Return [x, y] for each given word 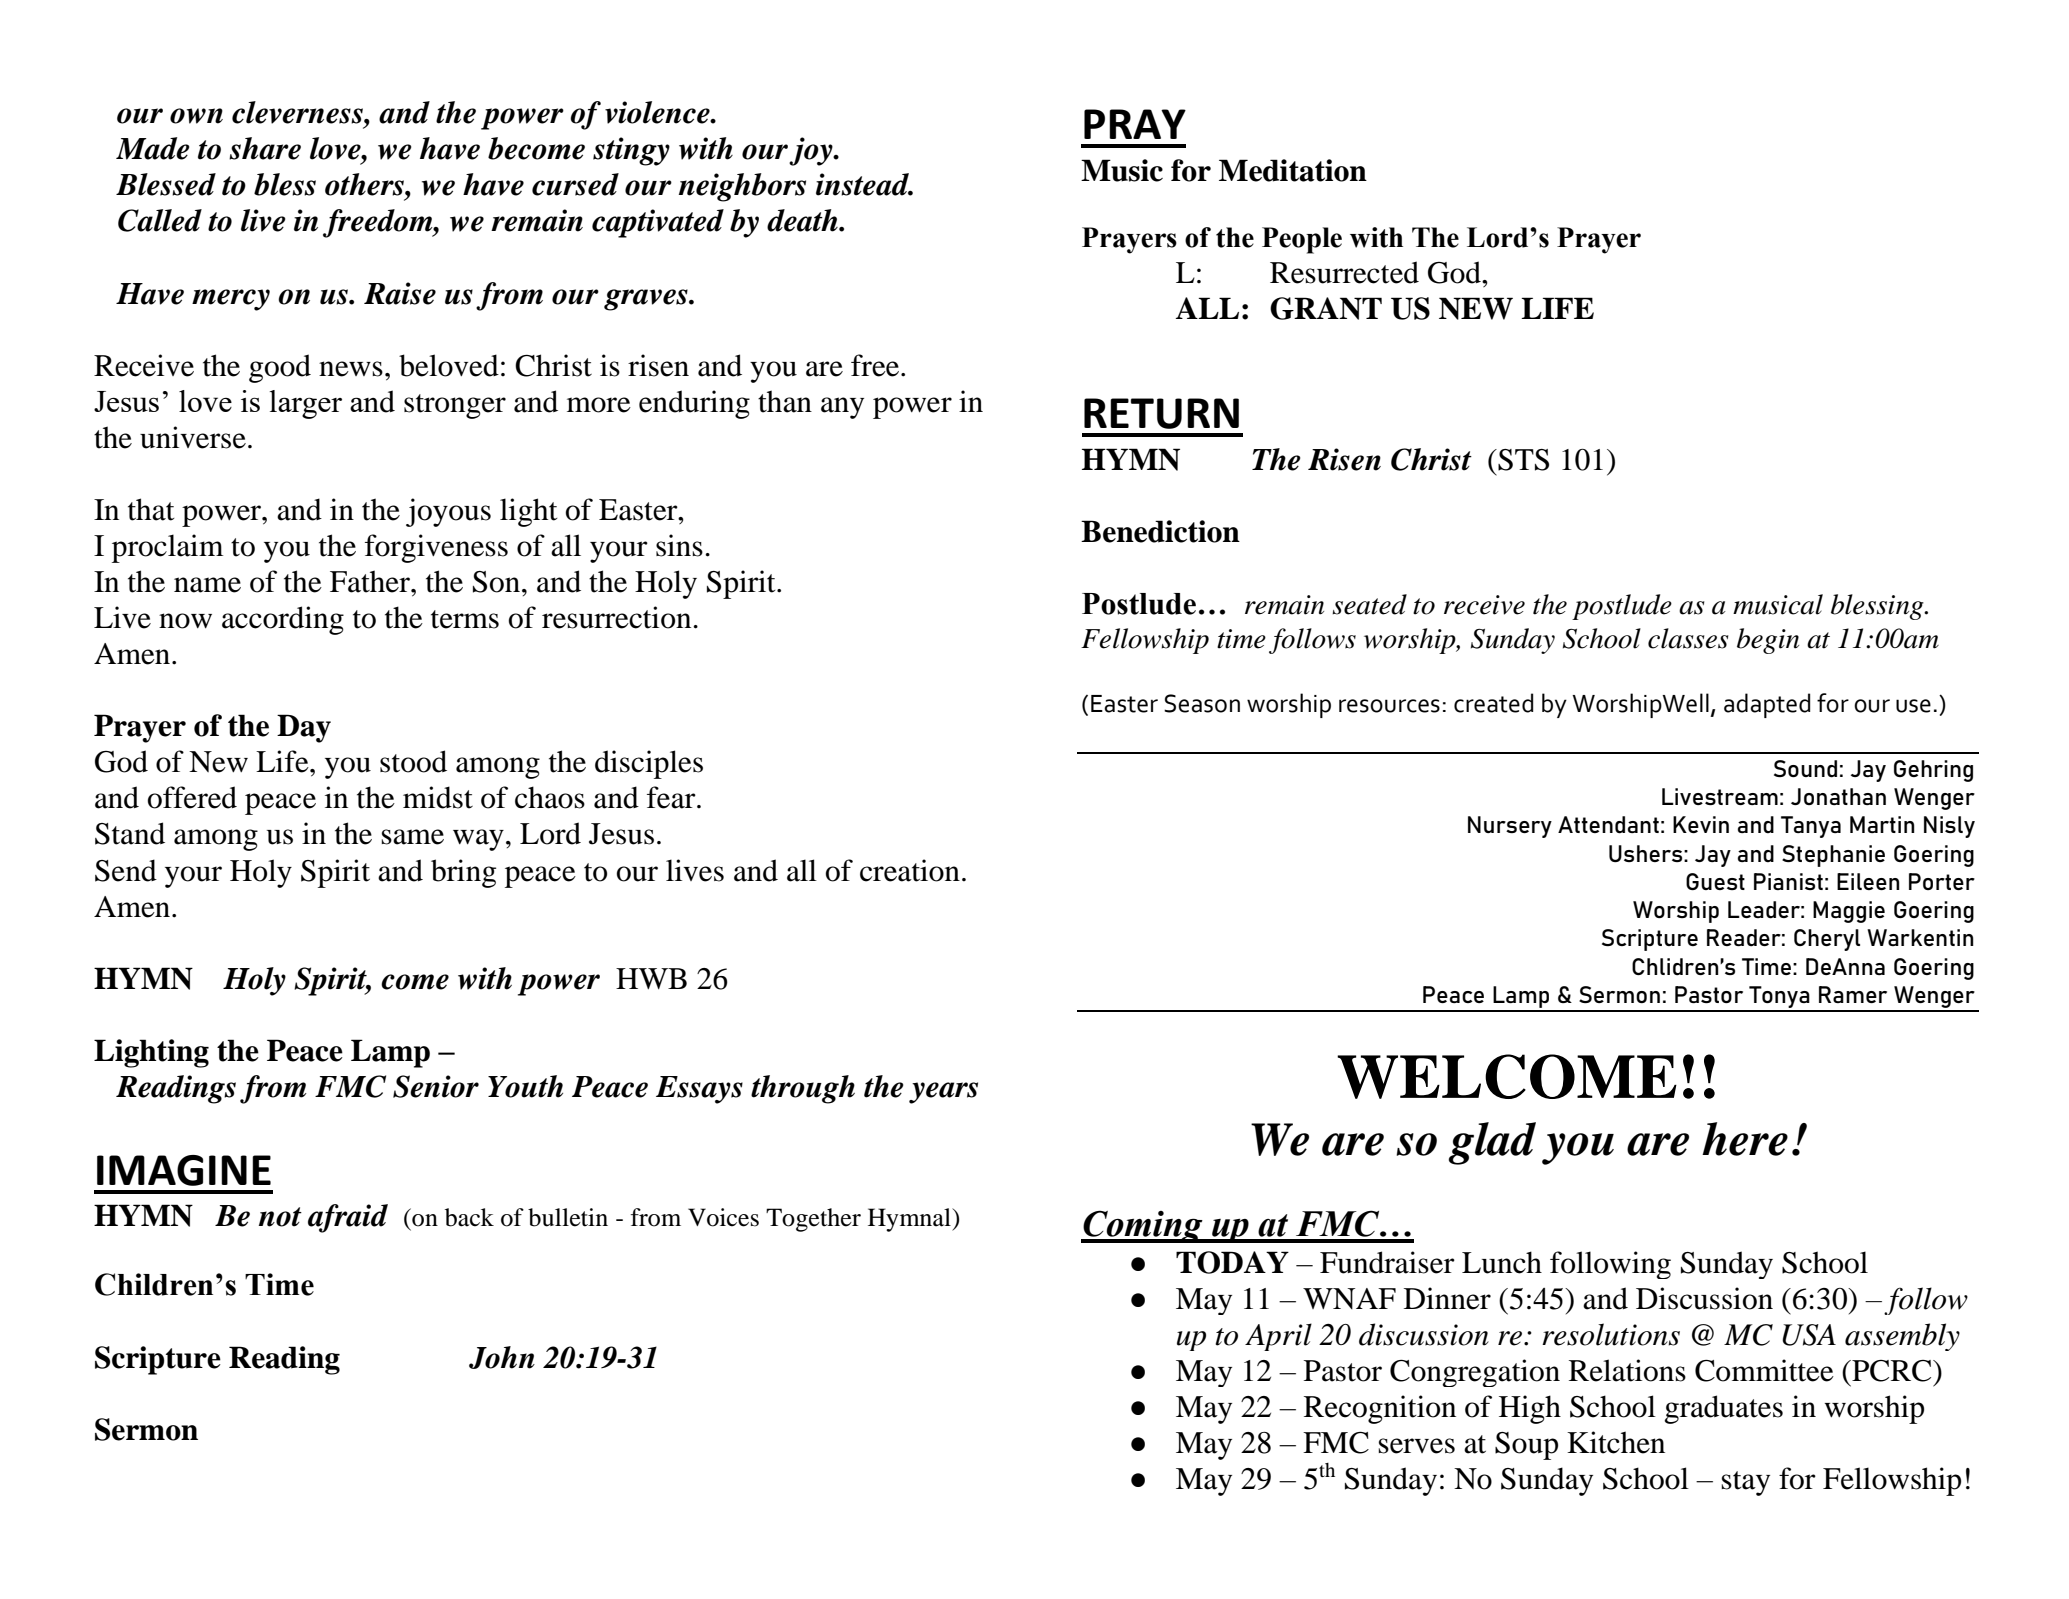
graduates [1723, 1409]
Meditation [1293, 170]
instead [864, 184]
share [265, 148]
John [502, 1357]
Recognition [1380, 1409]
